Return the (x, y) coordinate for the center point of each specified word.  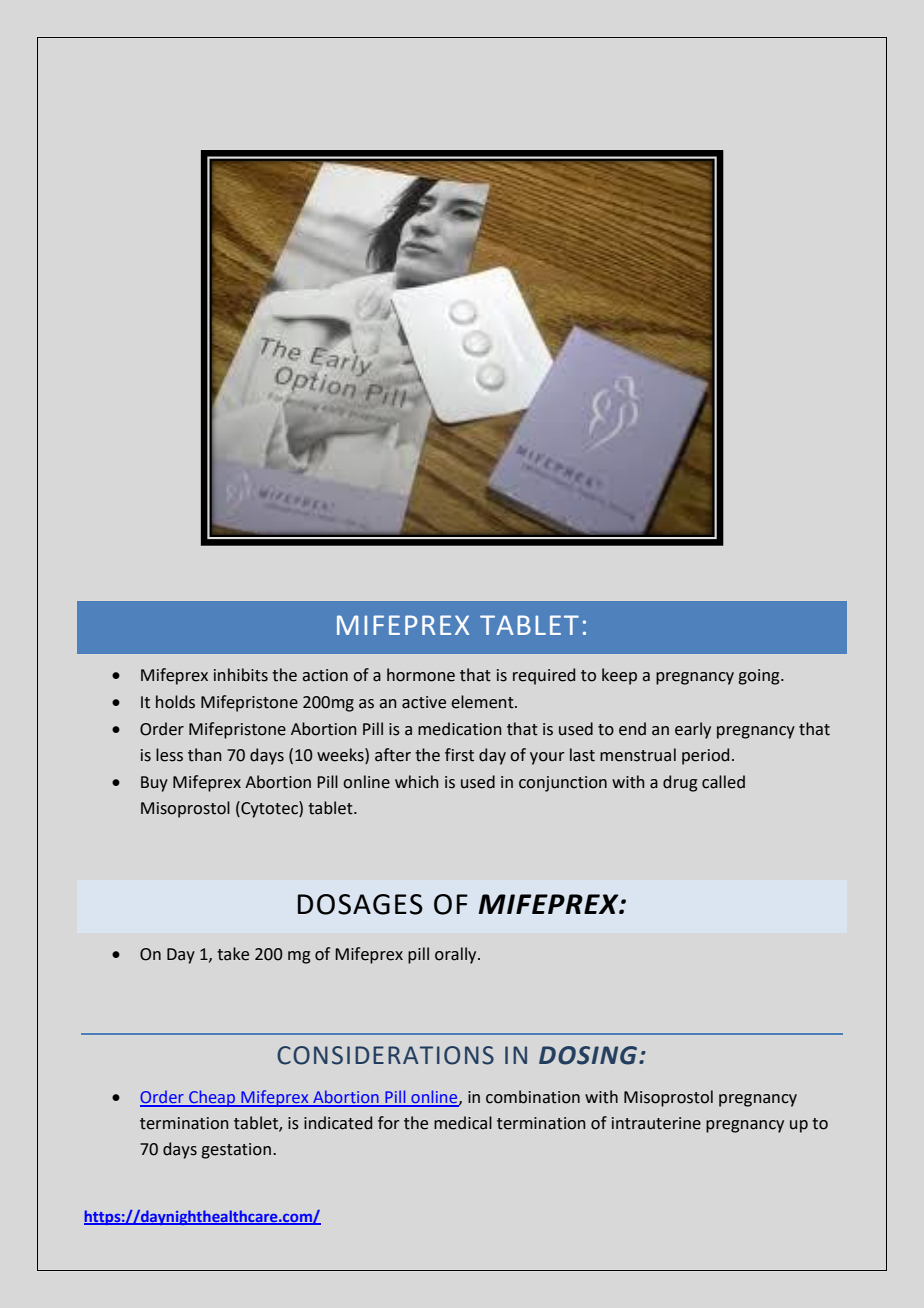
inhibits (241, 675)
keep (619, 676)
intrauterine (656, 1123)
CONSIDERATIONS (385, 1055)
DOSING (589, 1055)
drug (680, 783)
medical (463, 1123)
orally (457, 955)
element (483, 702)
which (416, 782)
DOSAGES (360, 904)
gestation (236, 1151)
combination (533, 1097)
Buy (154, 784)
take (233, 954)
